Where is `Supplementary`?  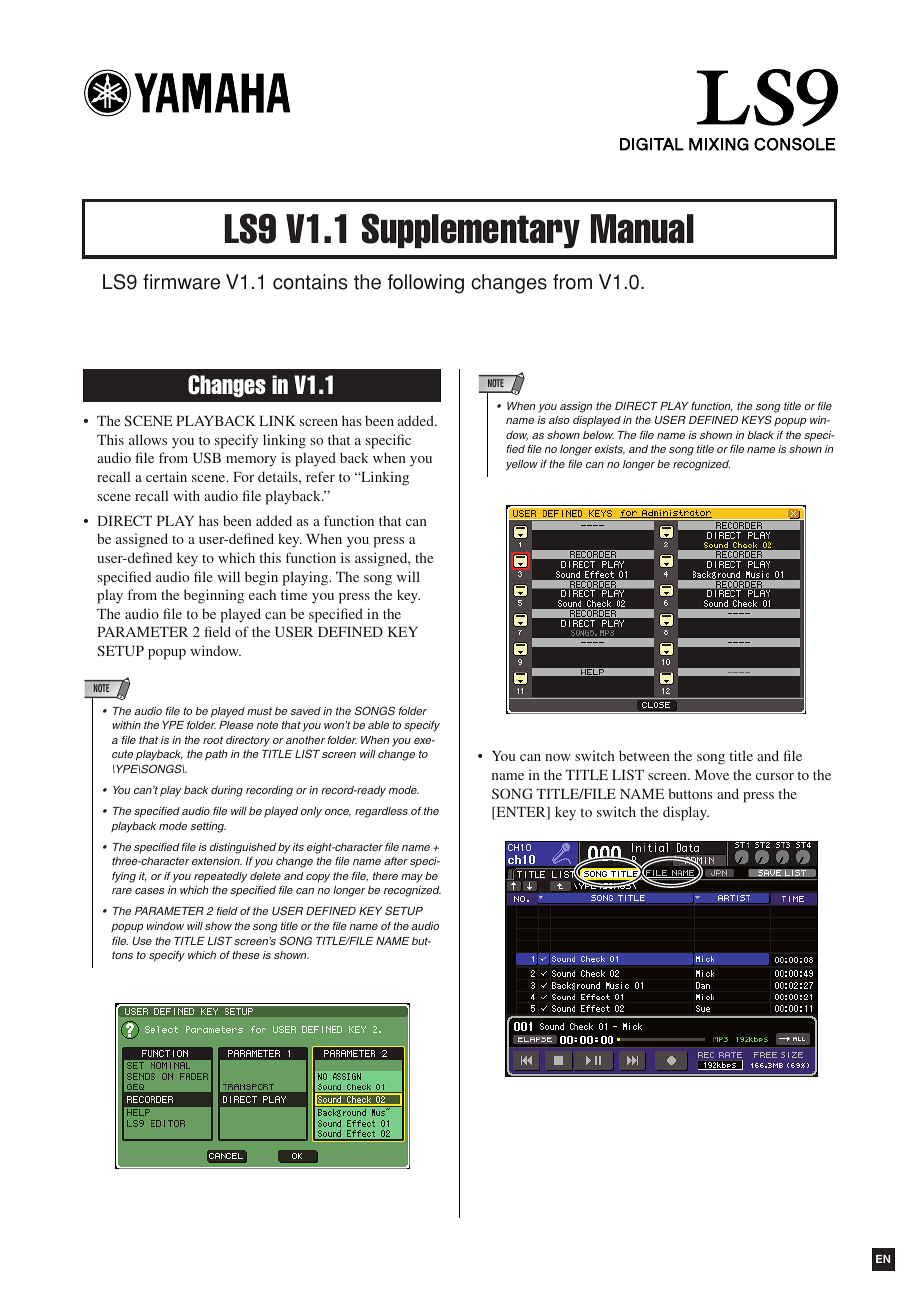 Supplementary is located at coordinates (471, 230).
